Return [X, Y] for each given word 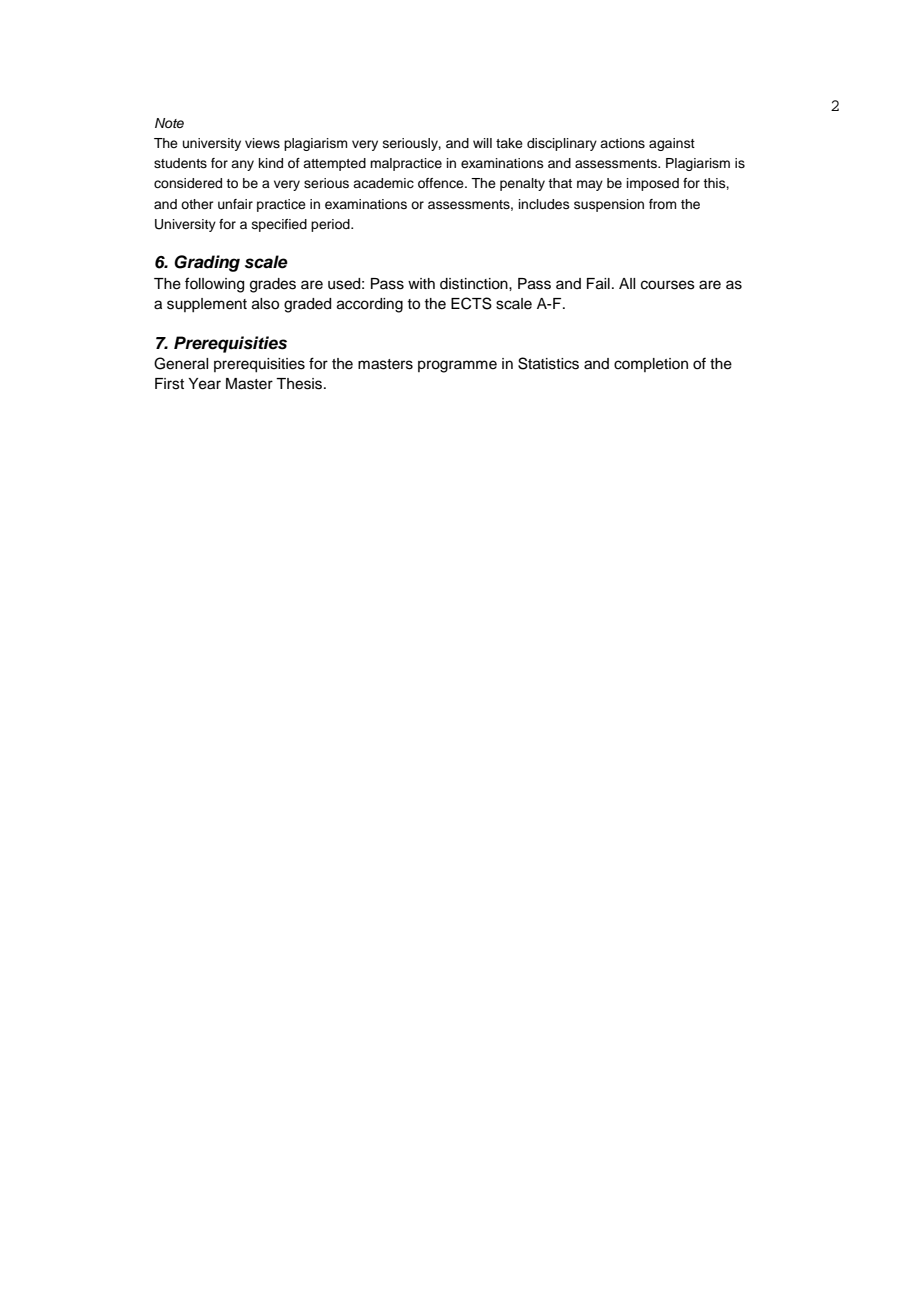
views [262, 143]
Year [204, 384]
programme [457, 366]
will [482, 143]
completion [651, 365]
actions [622, 143]
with [421, 283]
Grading [207, 263]
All [627, 283]
